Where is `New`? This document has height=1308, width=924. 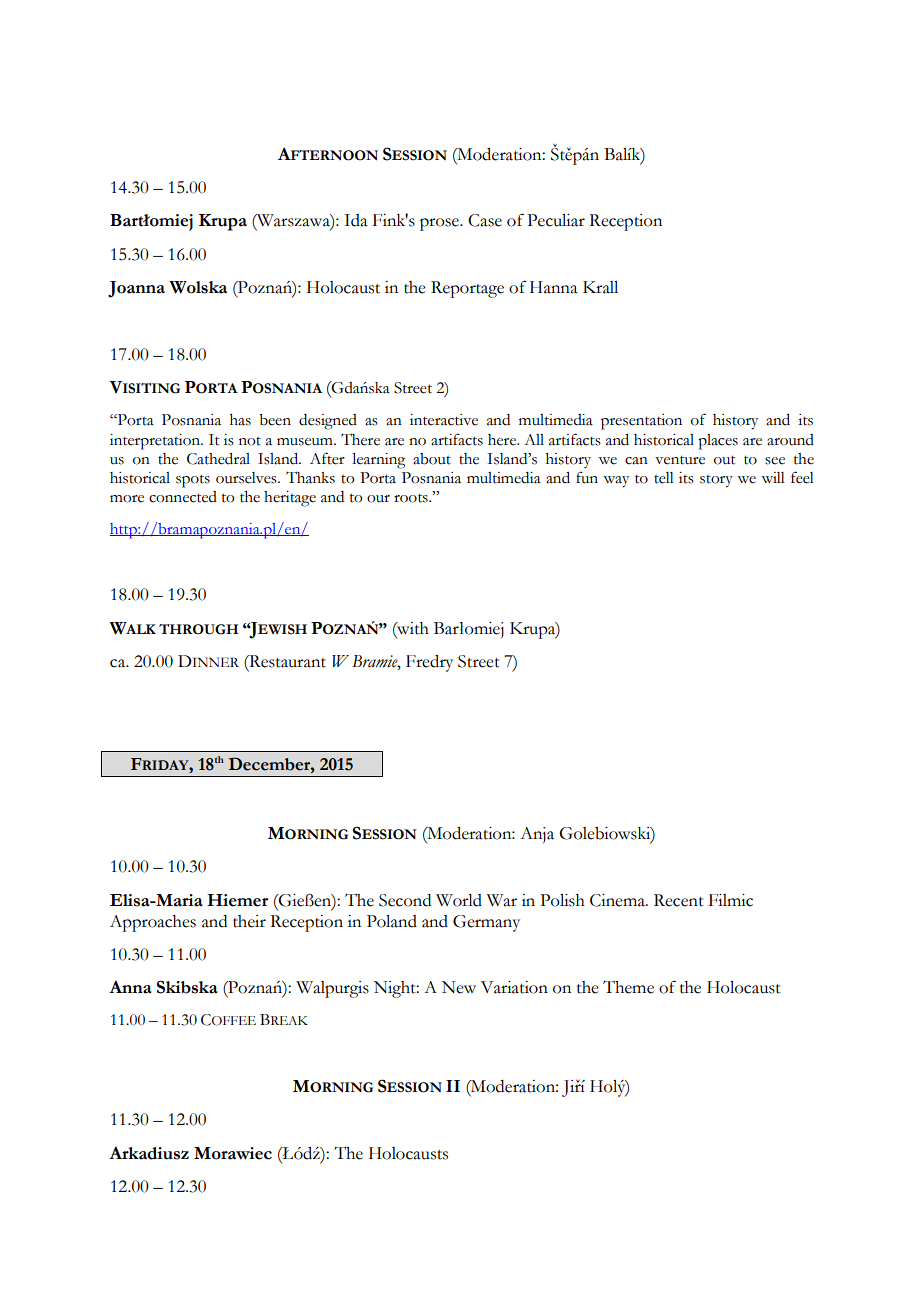 New is located at coordinates (459, 987).
